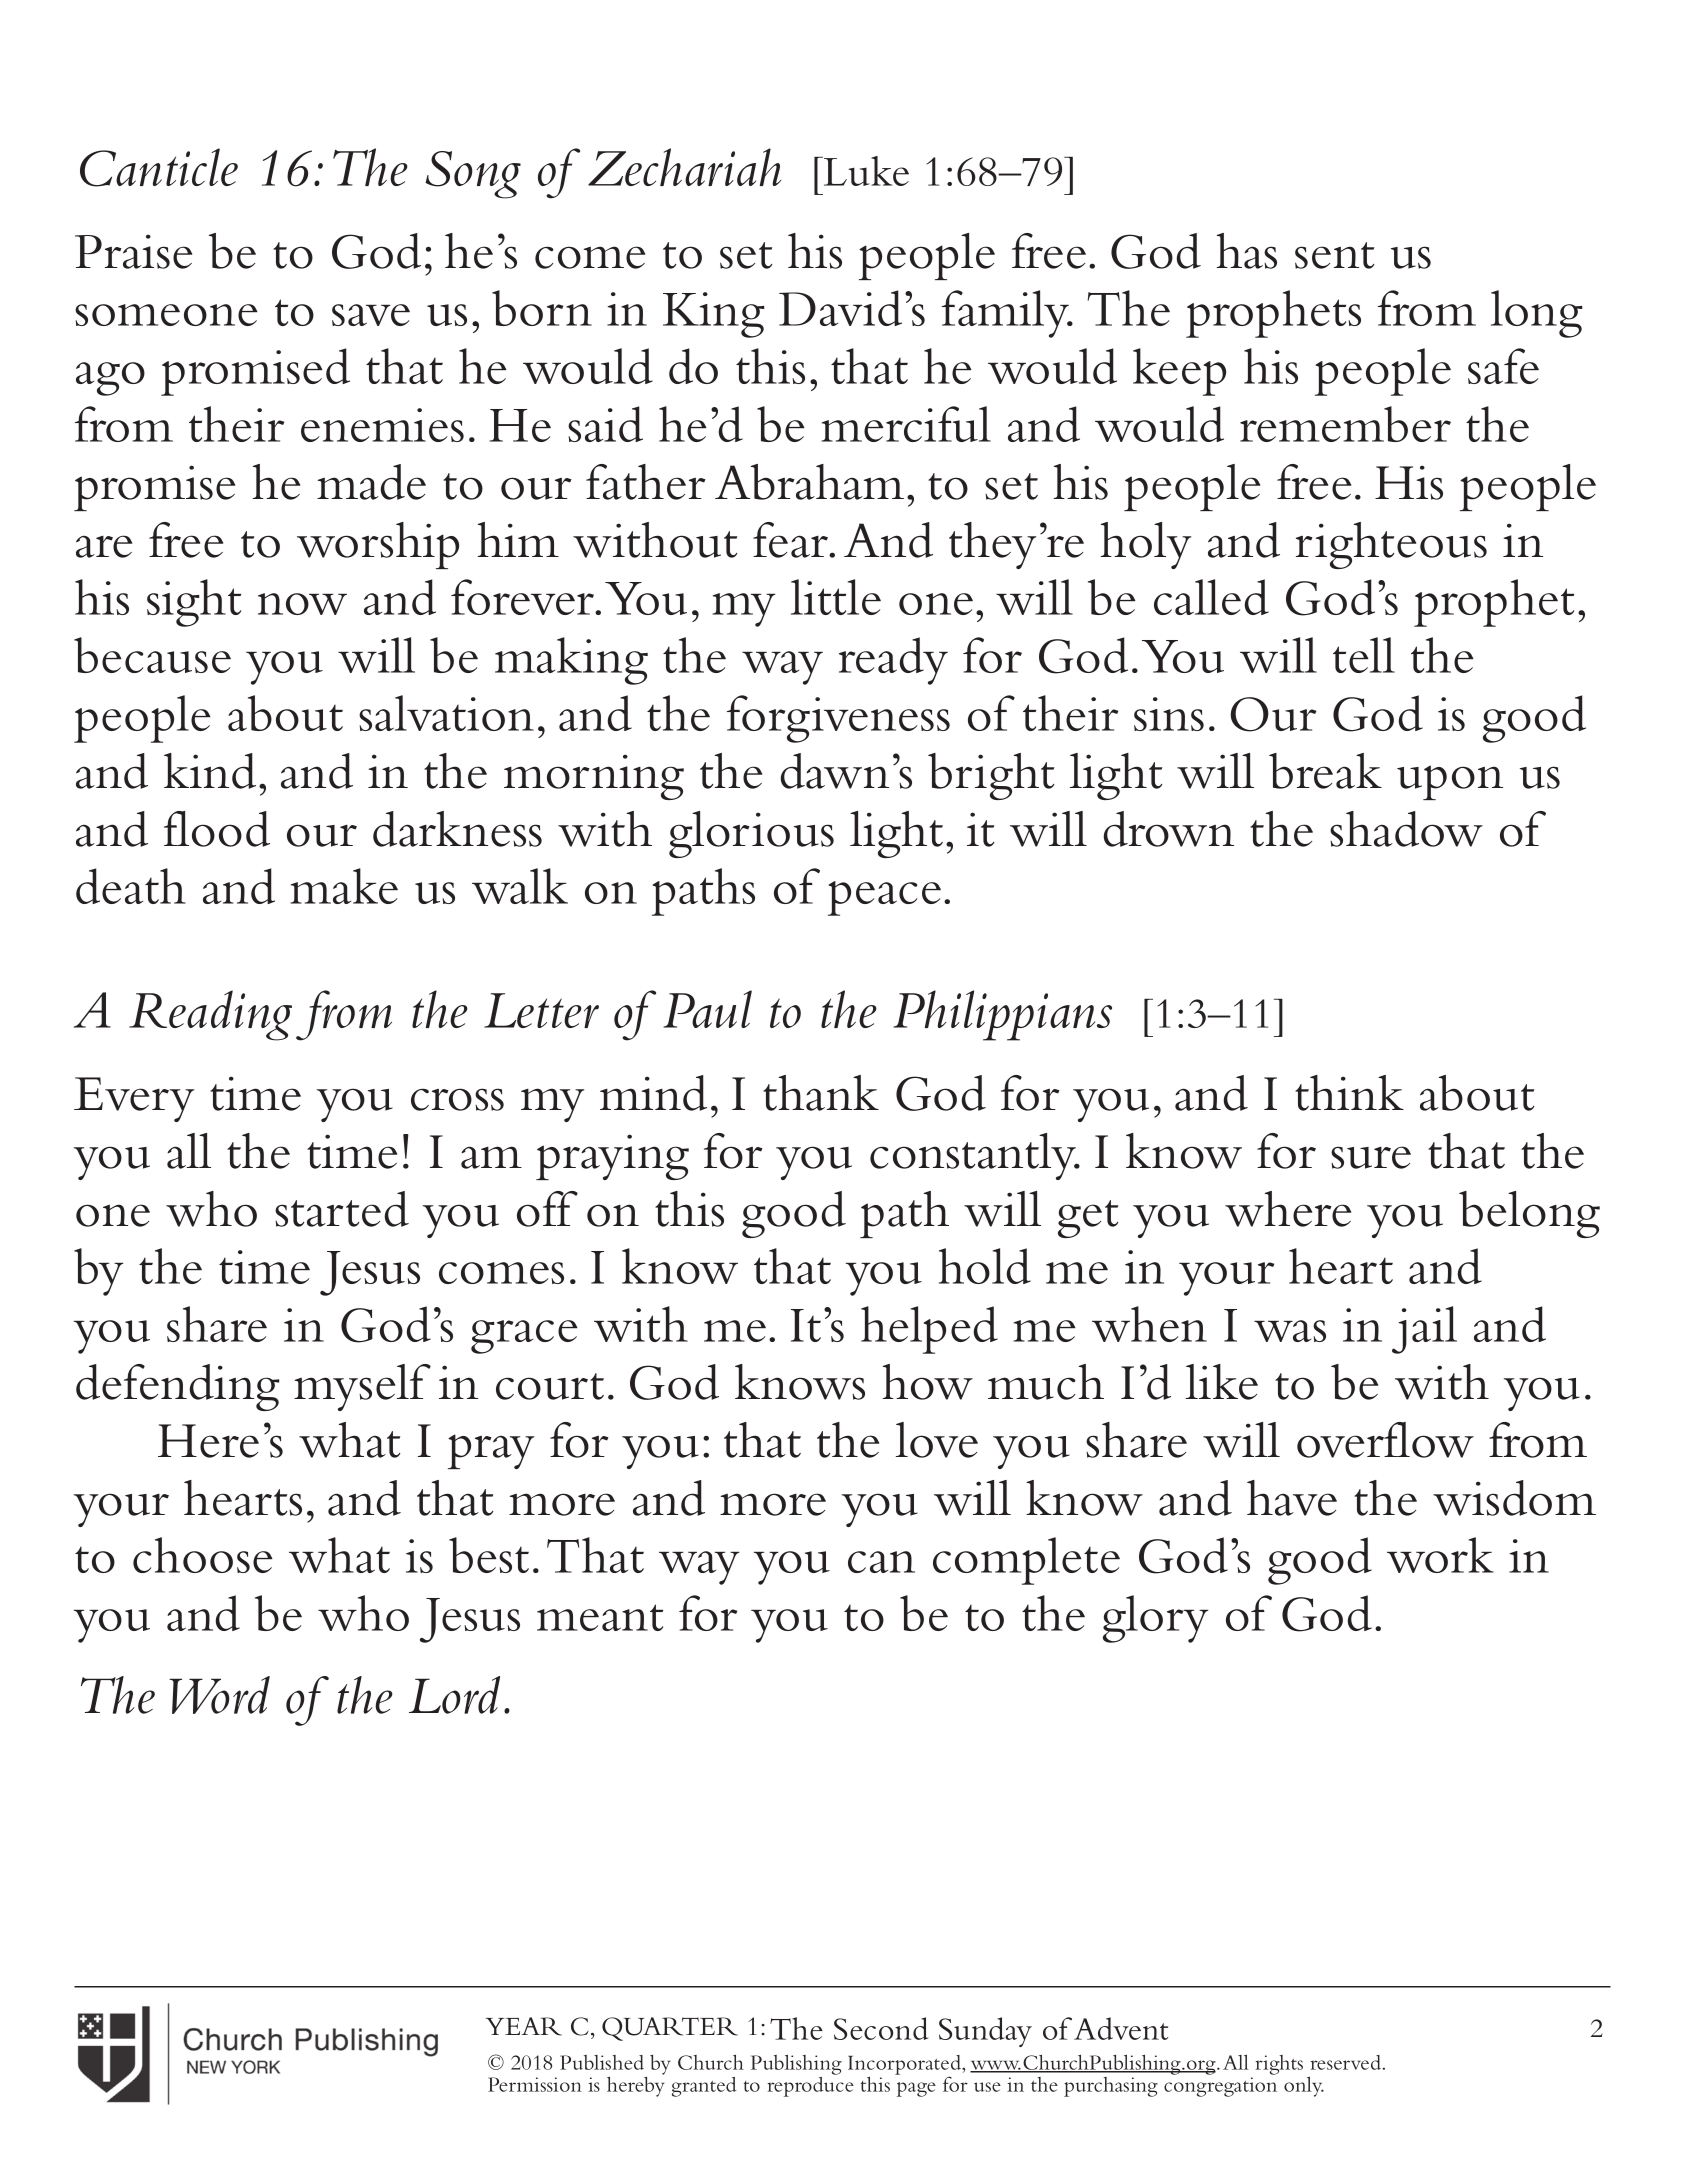 The image size is (1685, 2180). What do you see at coordinates (1371, 1157) in the screenshot?
I see `sure` at bounding box center [1371, 1157].
